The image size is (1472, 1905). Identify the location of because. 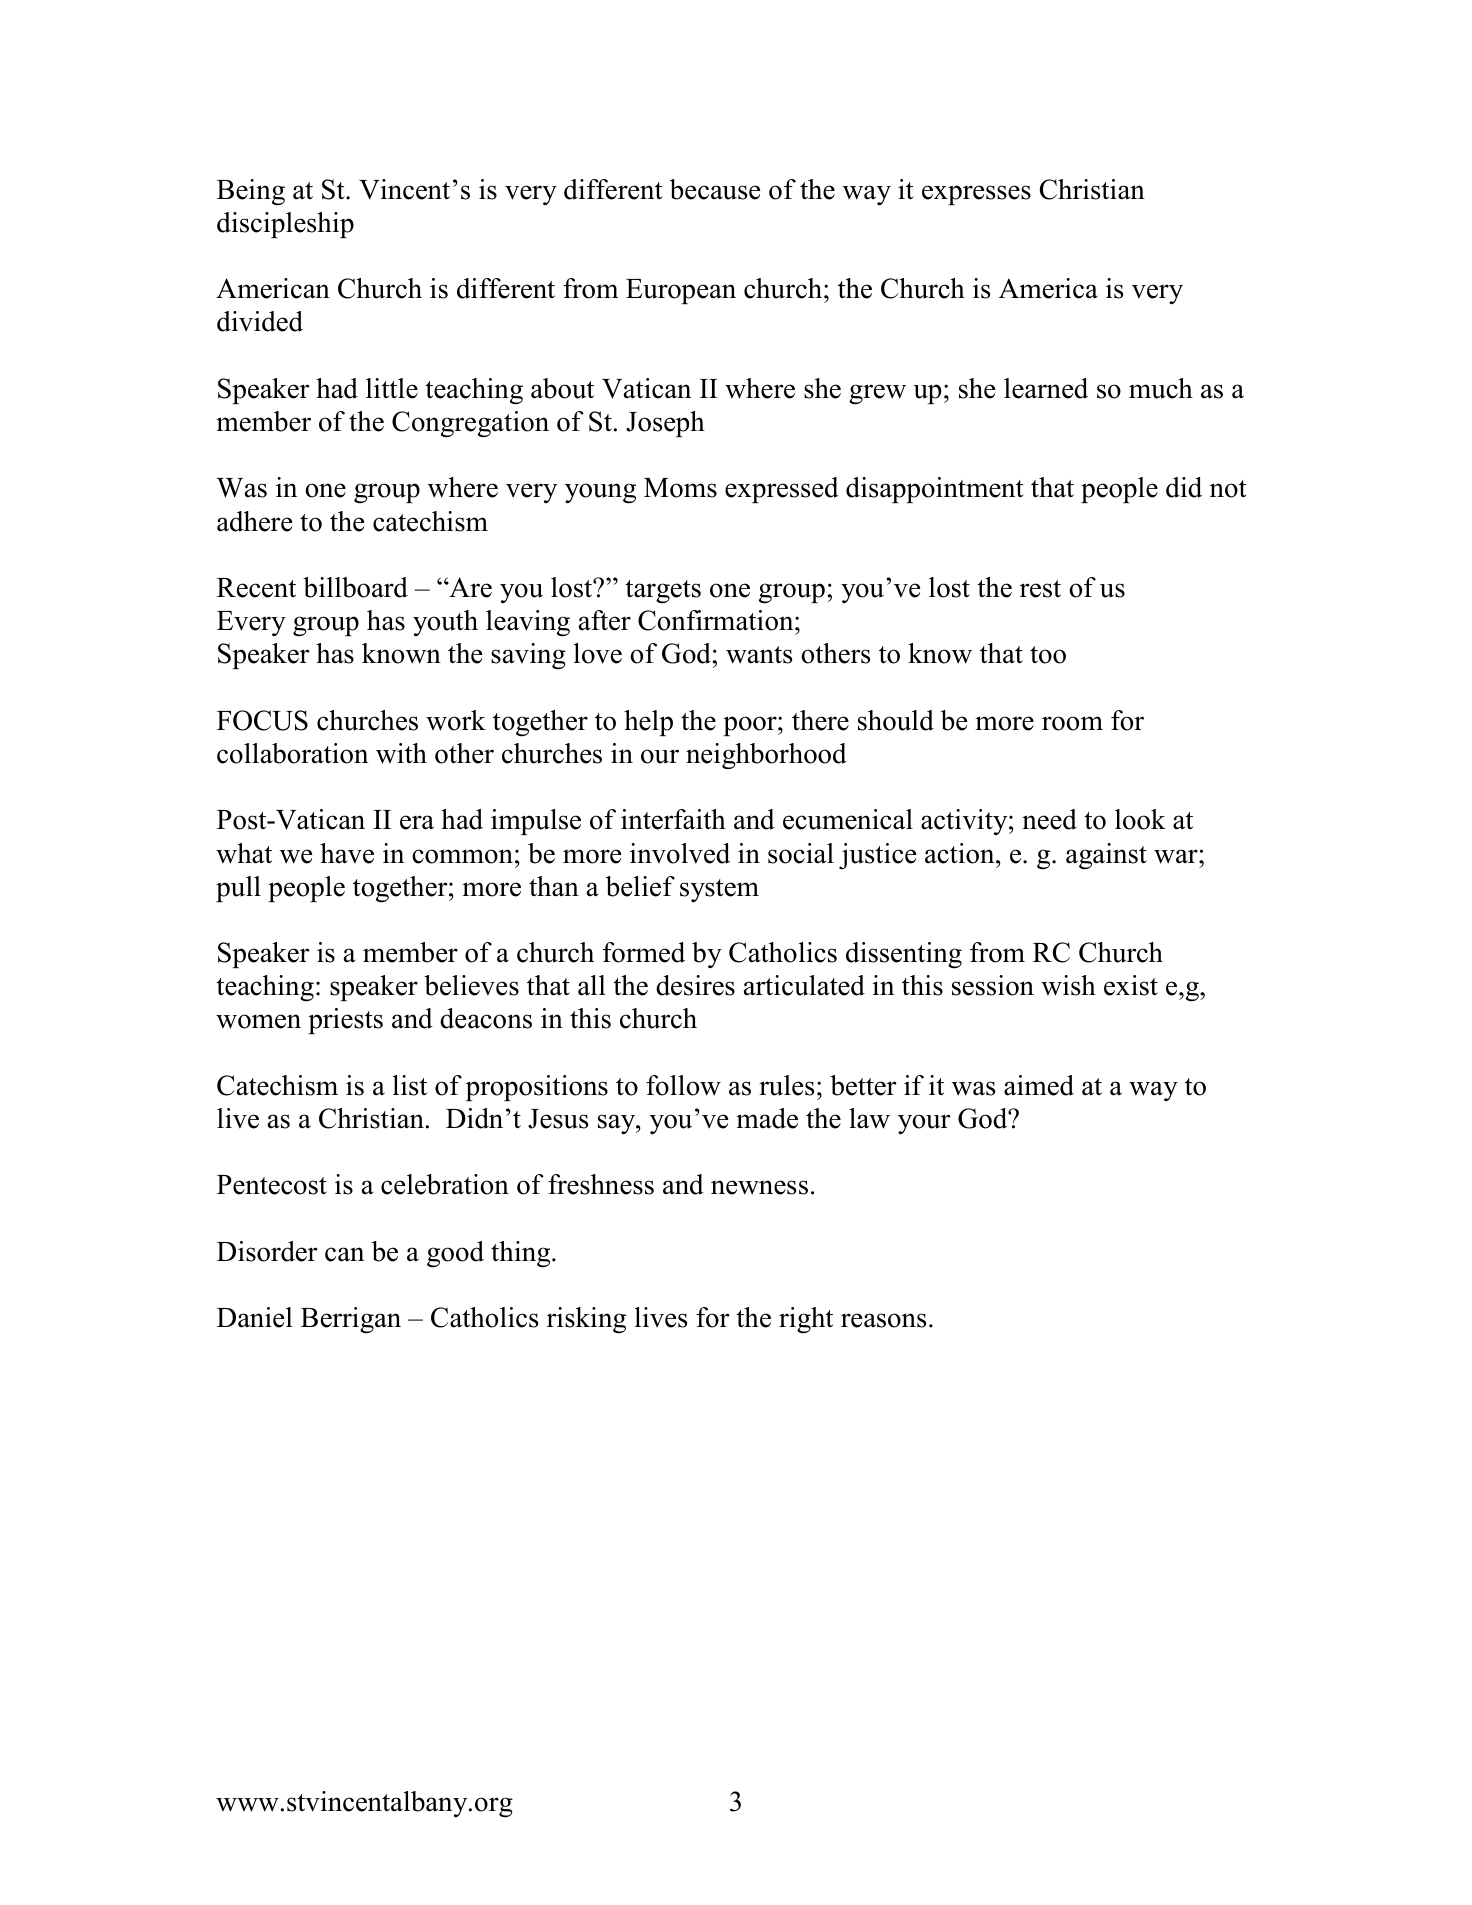
(715, 189).
